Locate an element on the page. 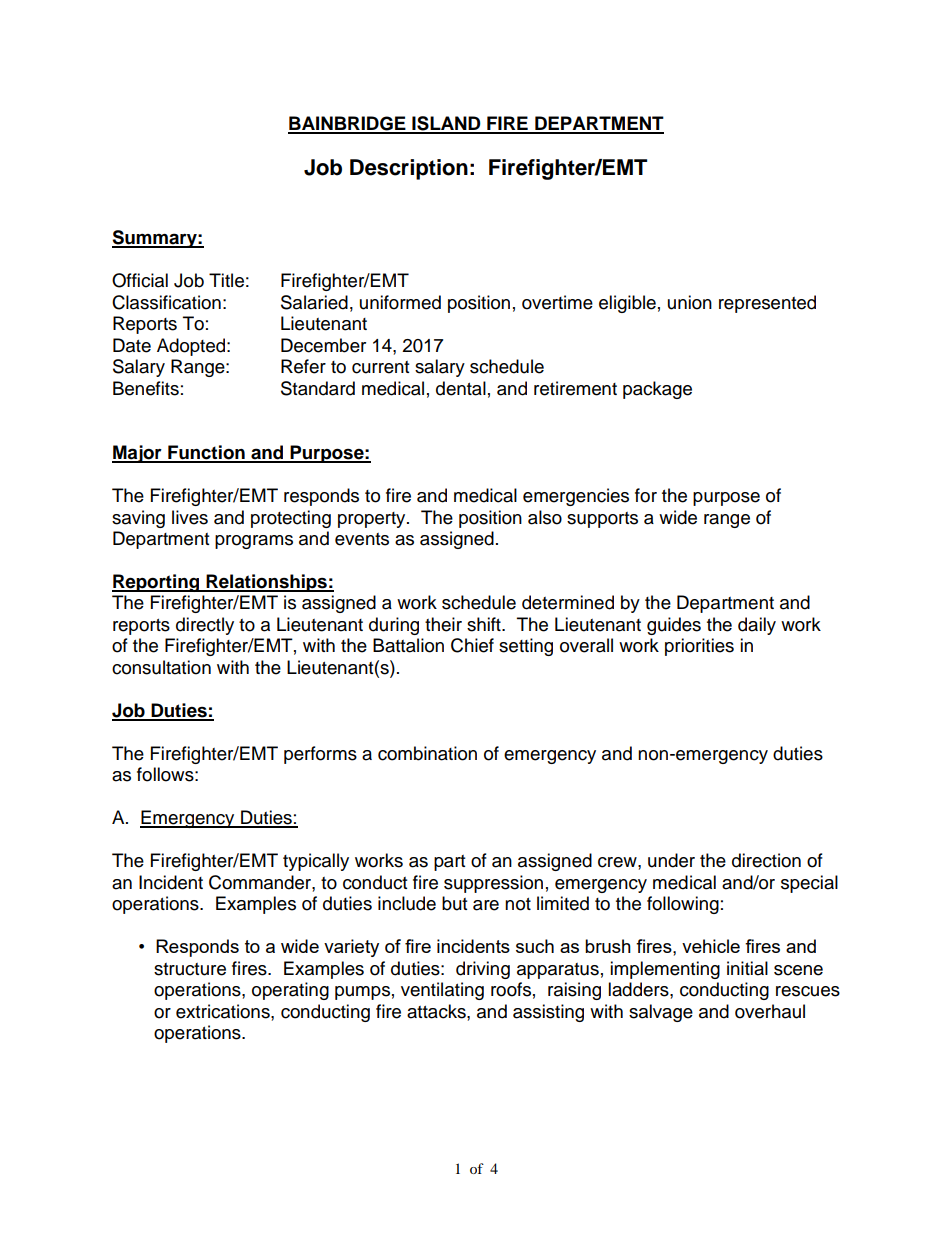  Relationships is located at coordinates (266, 583).
